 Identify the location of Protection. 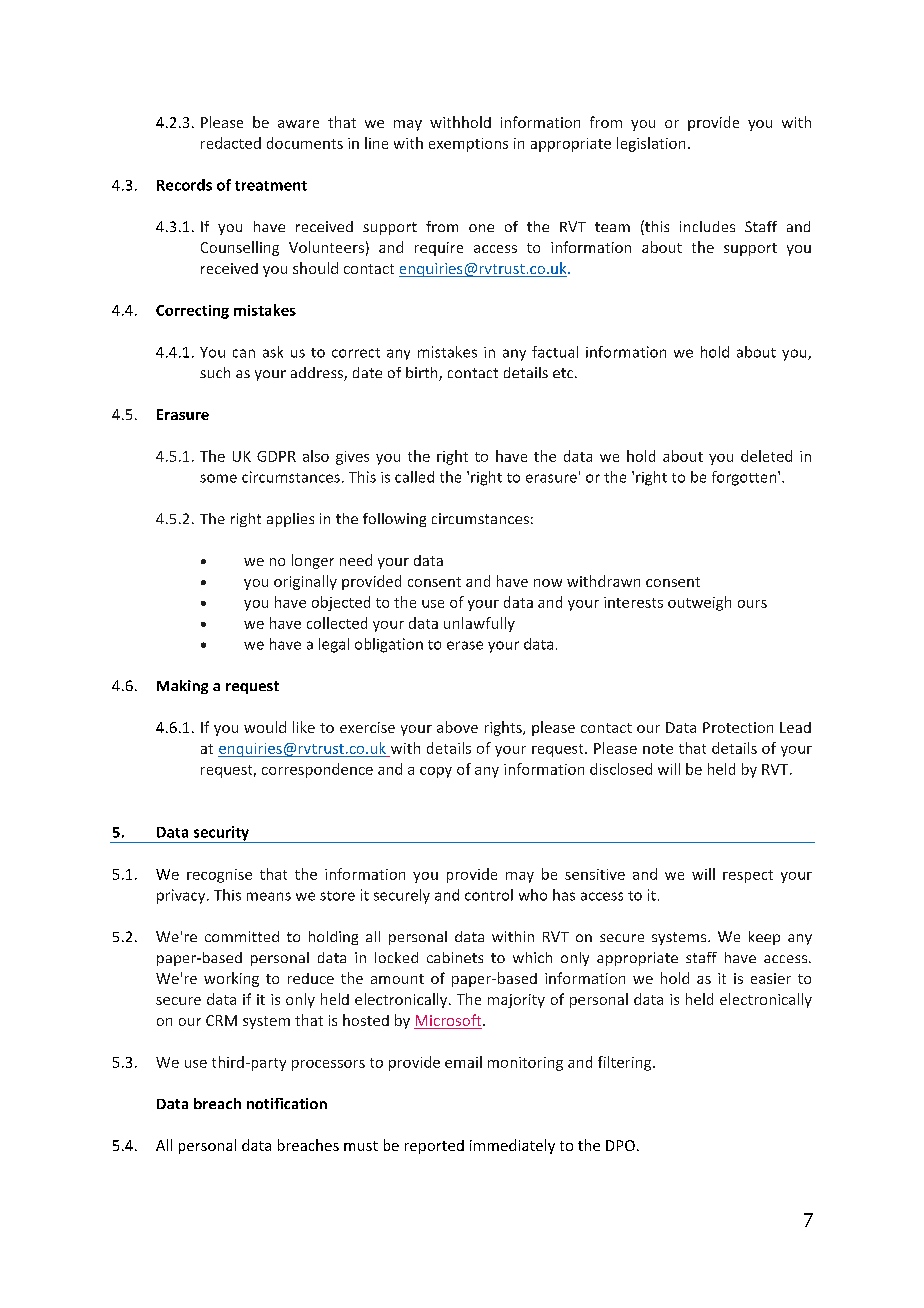
(738, 727).
